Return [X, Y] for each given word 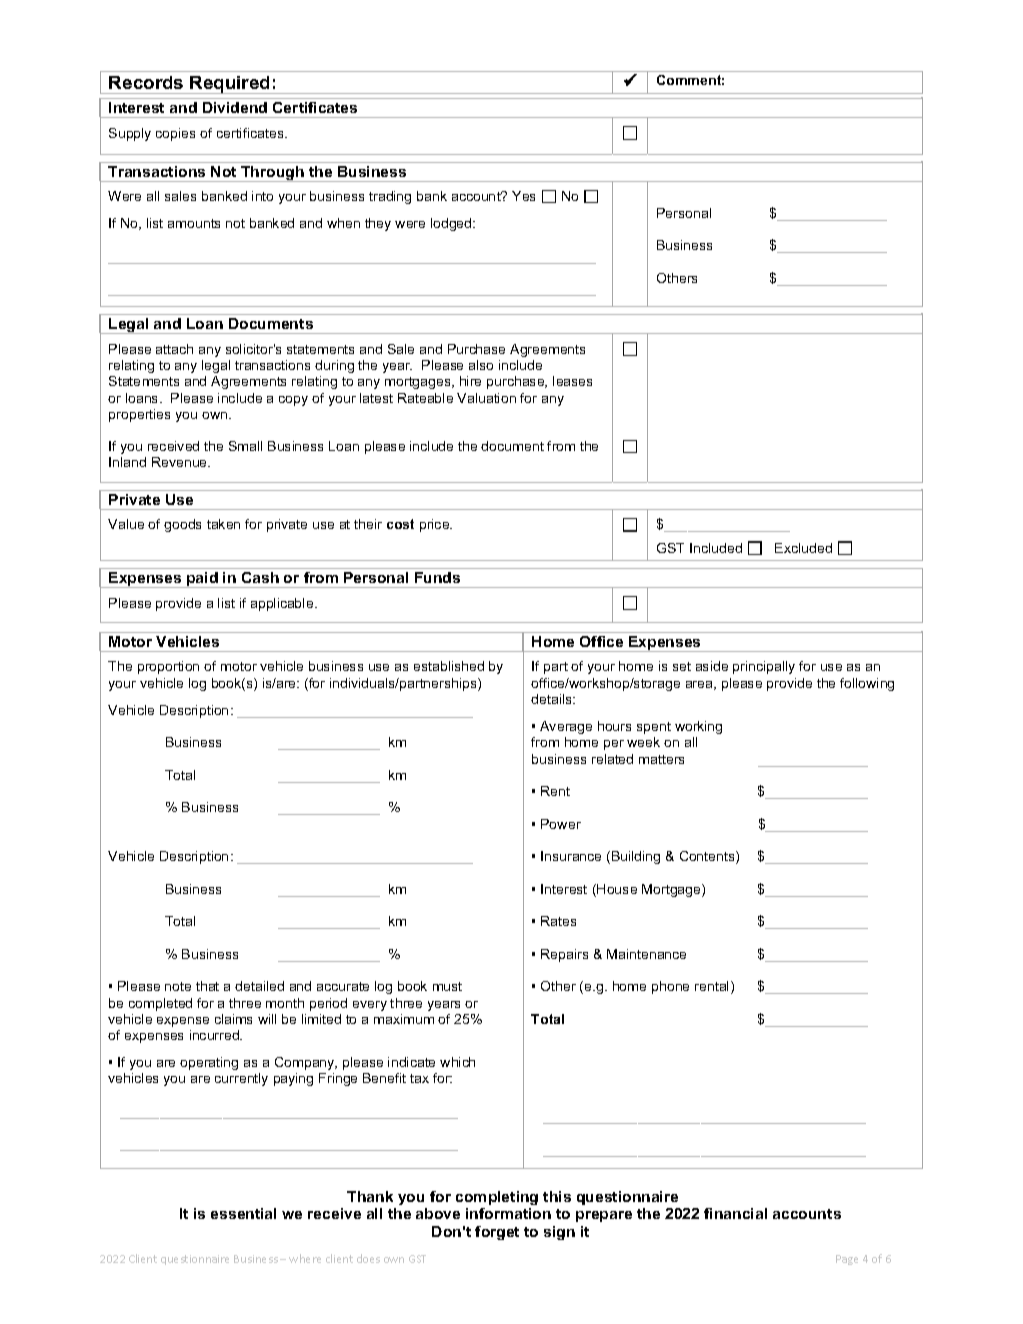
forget [497, 1233]
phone [670, 987]
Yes [523, 196]
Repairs [564, 955]
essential [243, 1213]
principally [764, 667]
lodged [452, 224]
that [207, 986]
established [449, 666]
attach [174, 349]
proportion [168, 667]
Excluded [803, 548]
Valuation [486, 398]
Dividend [235, 107]
